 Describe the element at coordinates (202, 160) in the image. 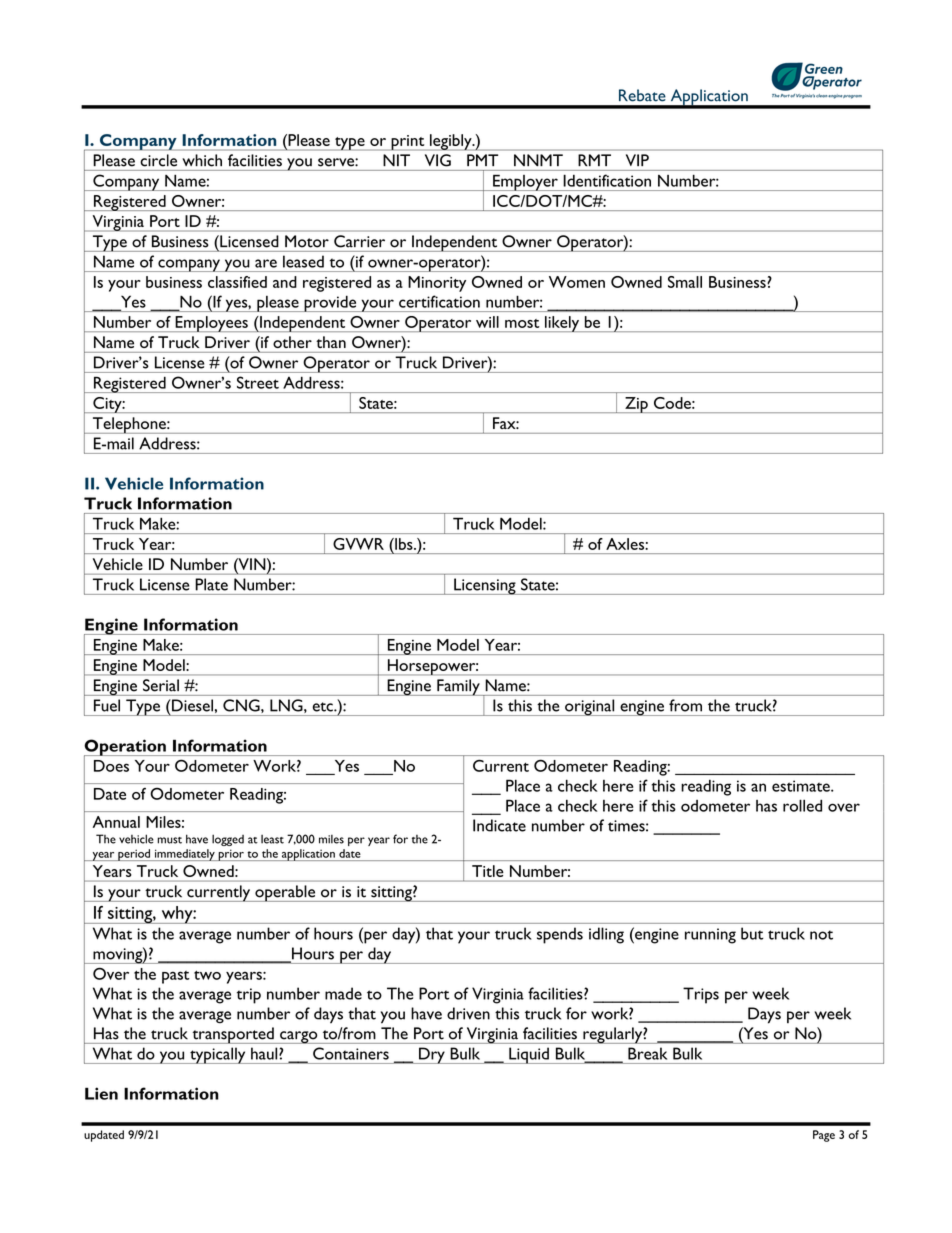

I see `which` at that location.
